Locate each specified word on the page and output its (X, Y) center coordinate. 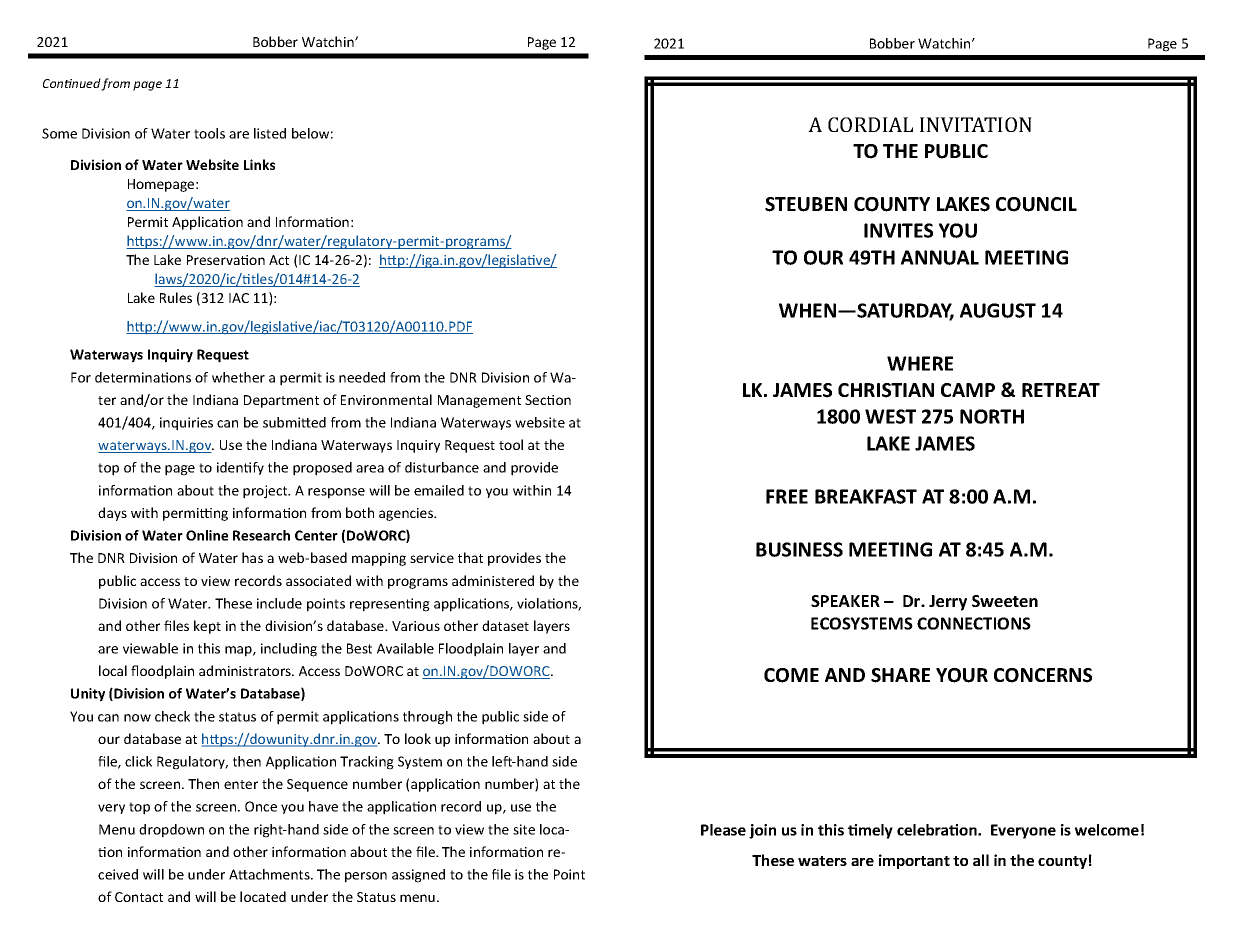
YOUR (962, 675)
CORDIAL (870, 124)
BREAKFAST (866, 496)
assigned (418, 876)
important (914, 861)
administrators (246, 670)
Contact (139, 897)
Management (479, 401)
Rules (176, 297)
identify (240, 468)
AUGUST (998, 310)
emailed (439, 490)
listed (270, 133)
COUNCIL (1036, 204)
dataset (505, 625)
